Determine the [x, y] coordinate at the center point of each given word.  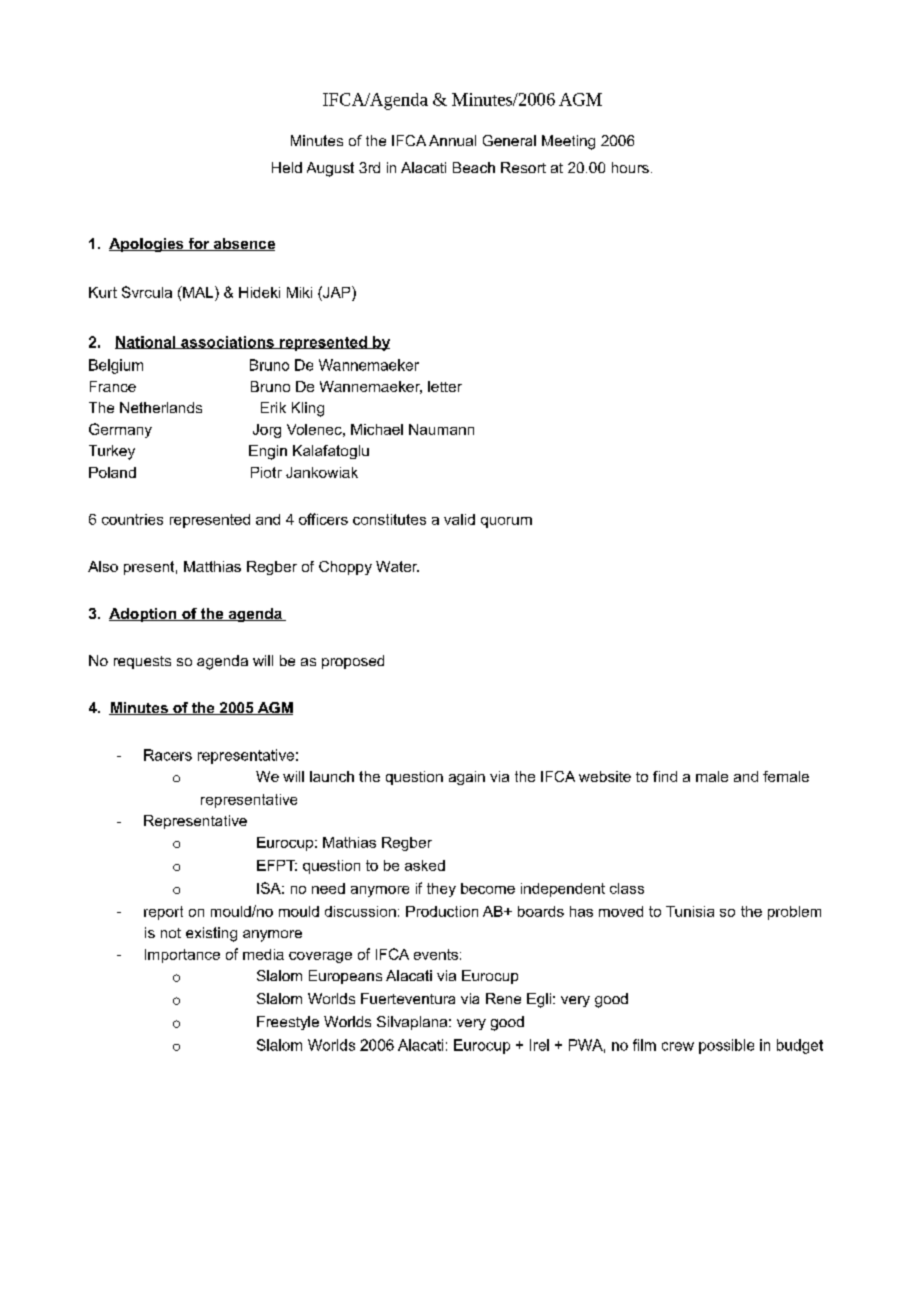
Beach [474, 167]
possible [726, 1046]
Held [287, 167]
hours [630, 167]
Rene [503, 998]
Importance [182, 956]
